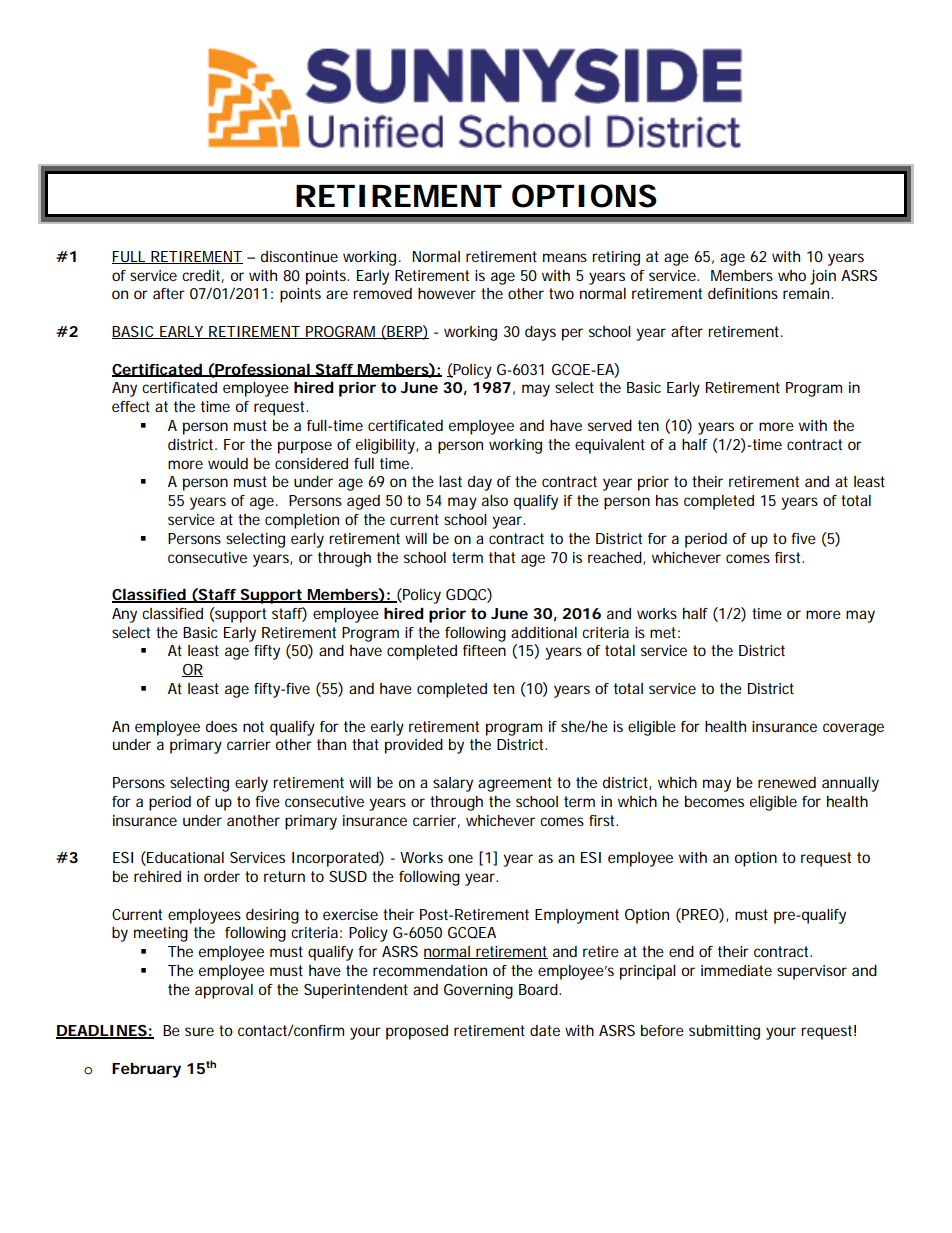  I want to click on who, so click(792, 275).
